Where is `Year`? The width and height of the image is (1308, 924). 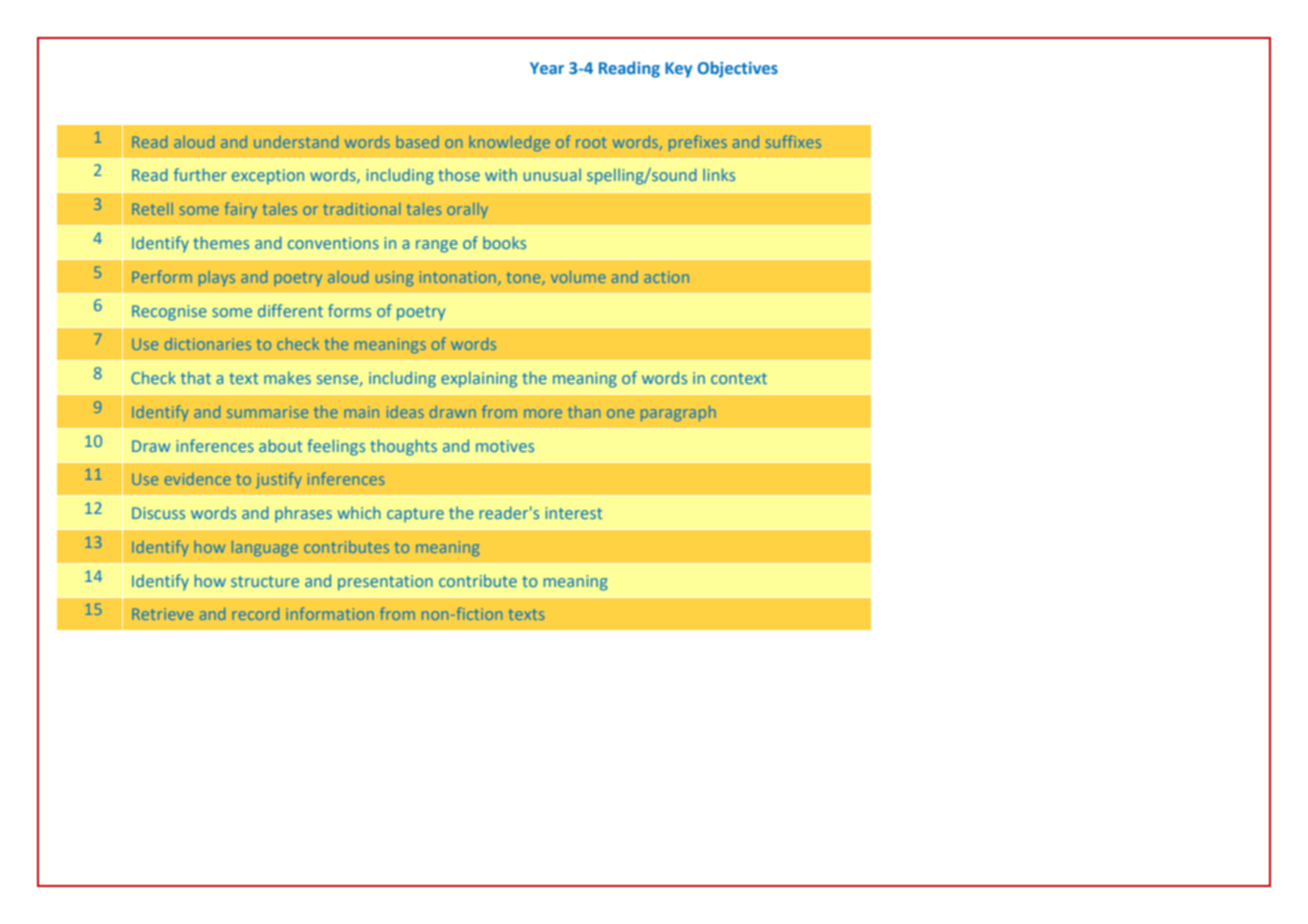 Year is located at coordinates (547, 68).
